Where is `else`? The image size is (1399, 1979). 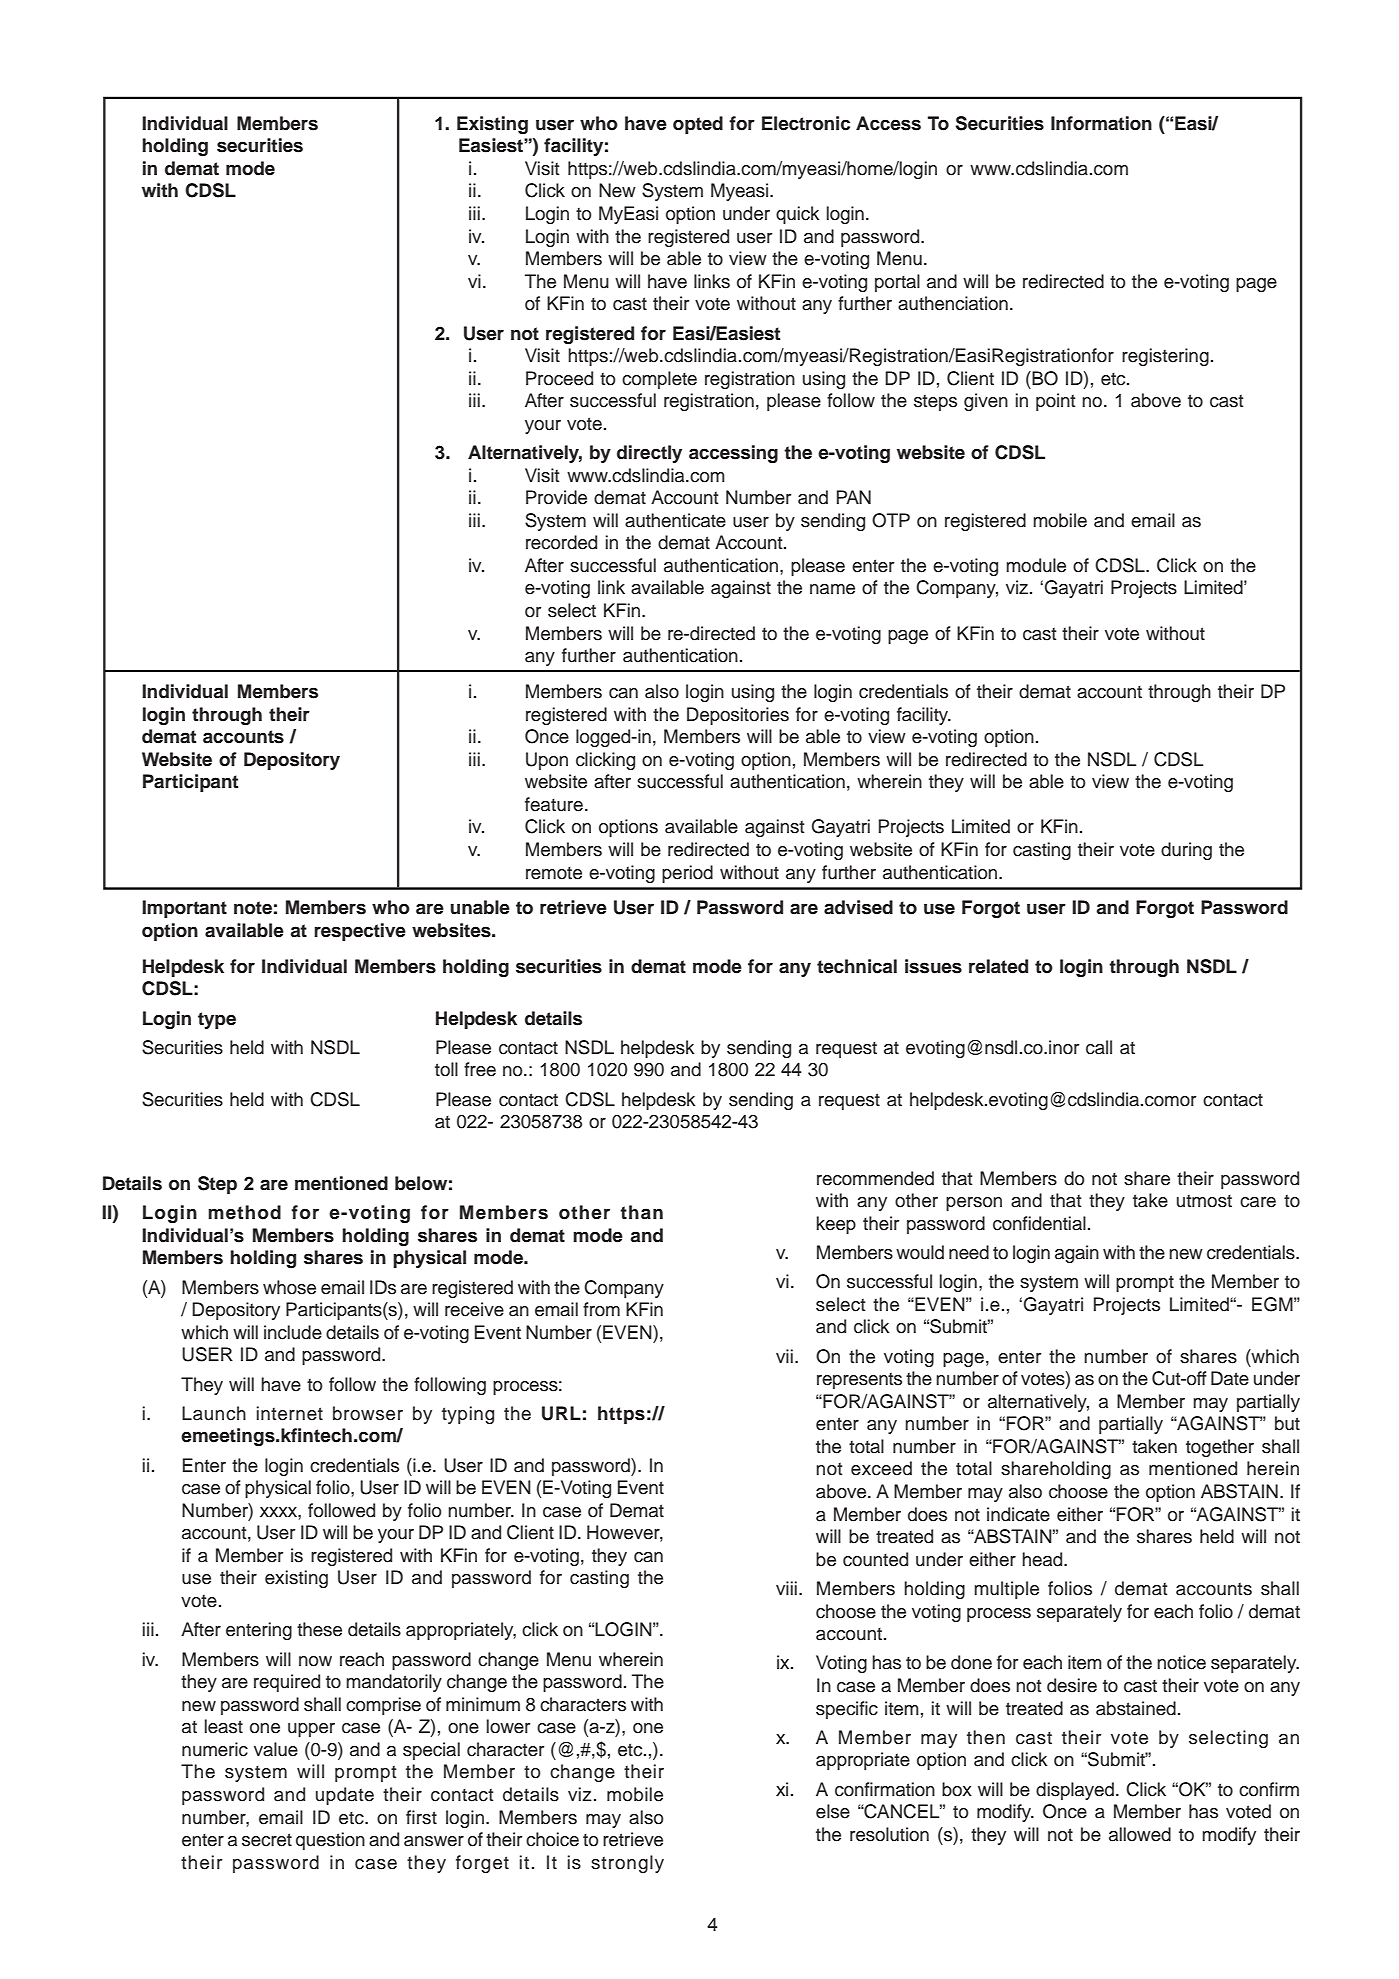
else is located at coordinates (833, 1811).
